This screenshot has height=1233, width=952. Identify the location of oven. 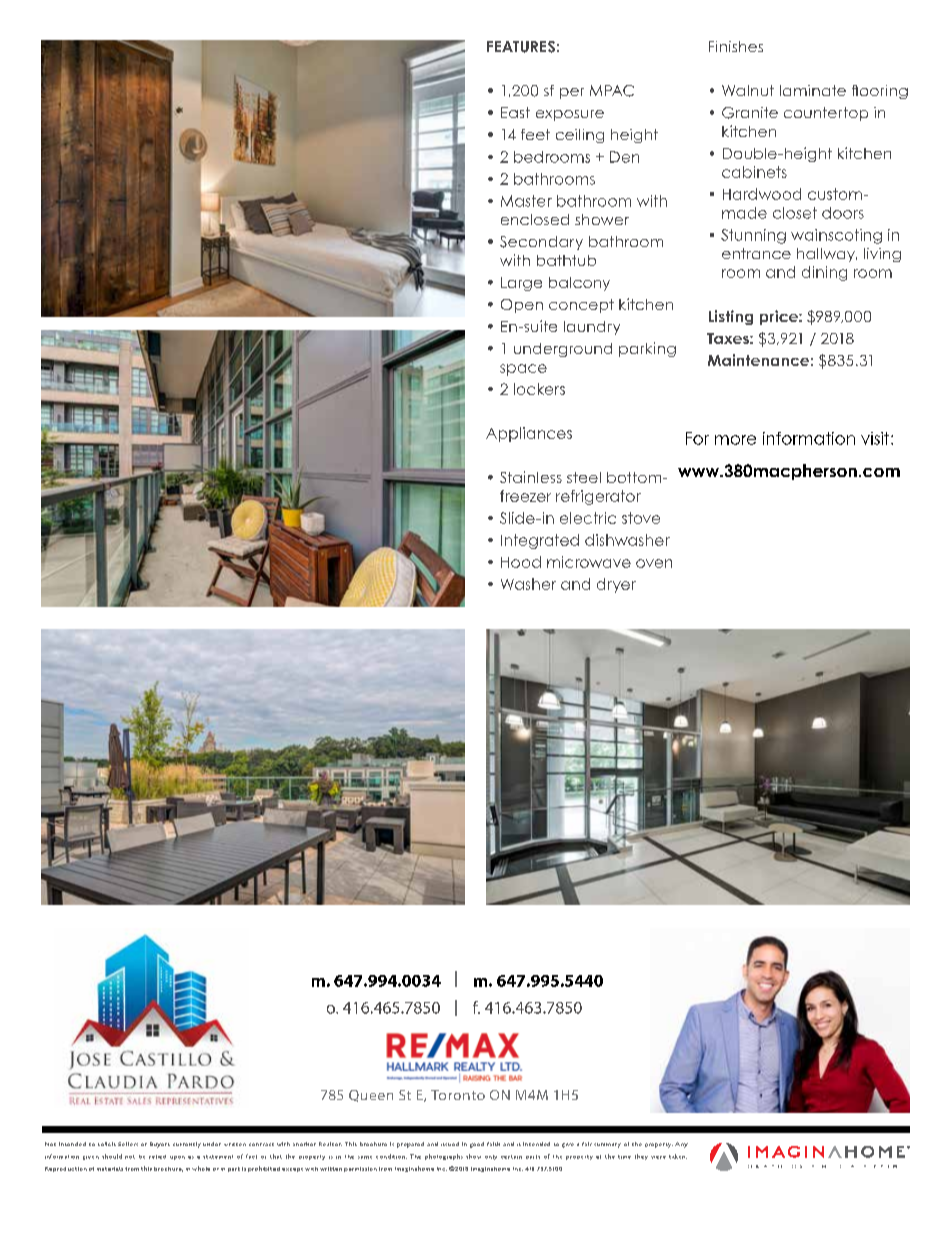
(654, 563).
